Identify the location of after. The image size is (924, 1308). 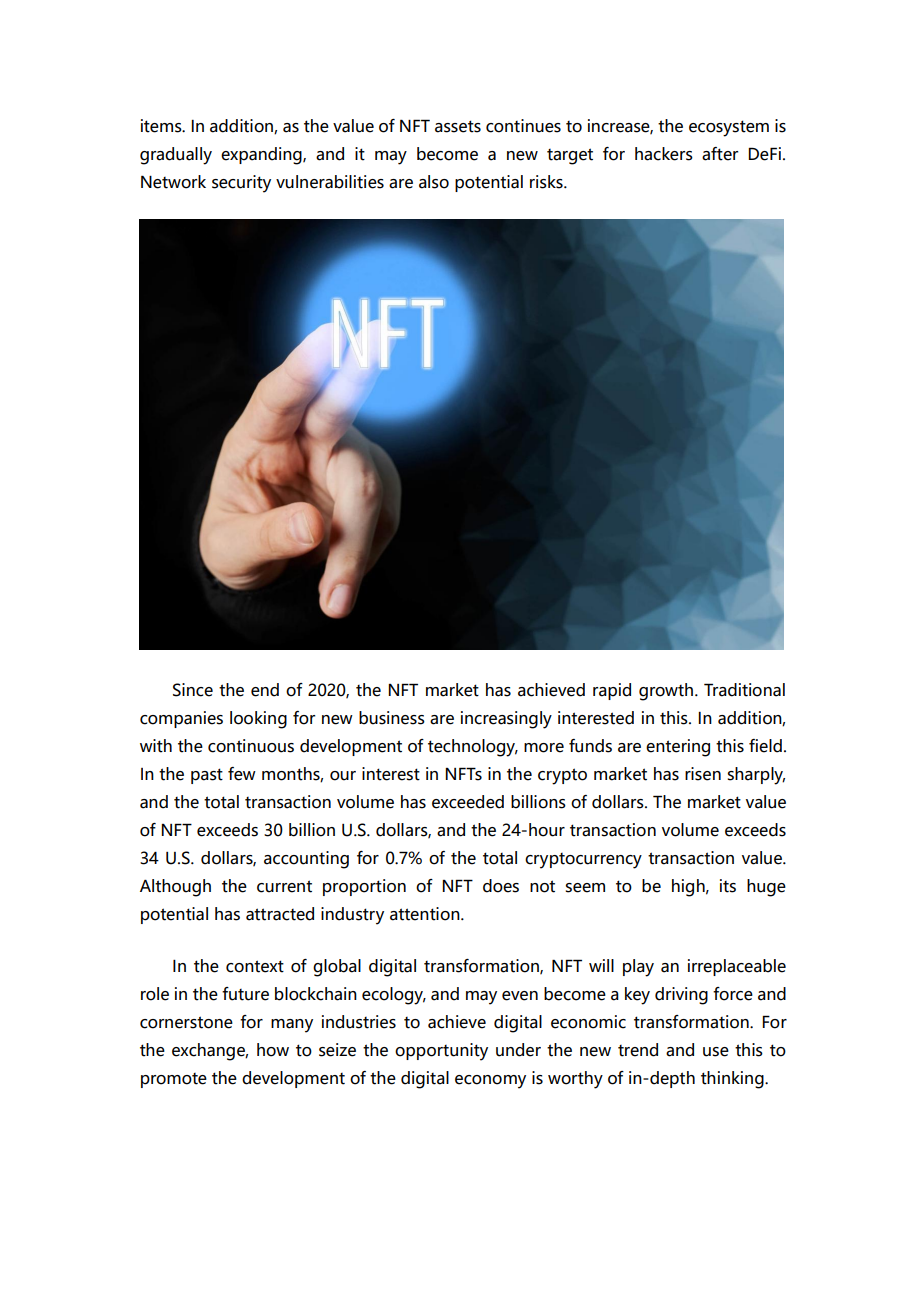
(720, 154).
